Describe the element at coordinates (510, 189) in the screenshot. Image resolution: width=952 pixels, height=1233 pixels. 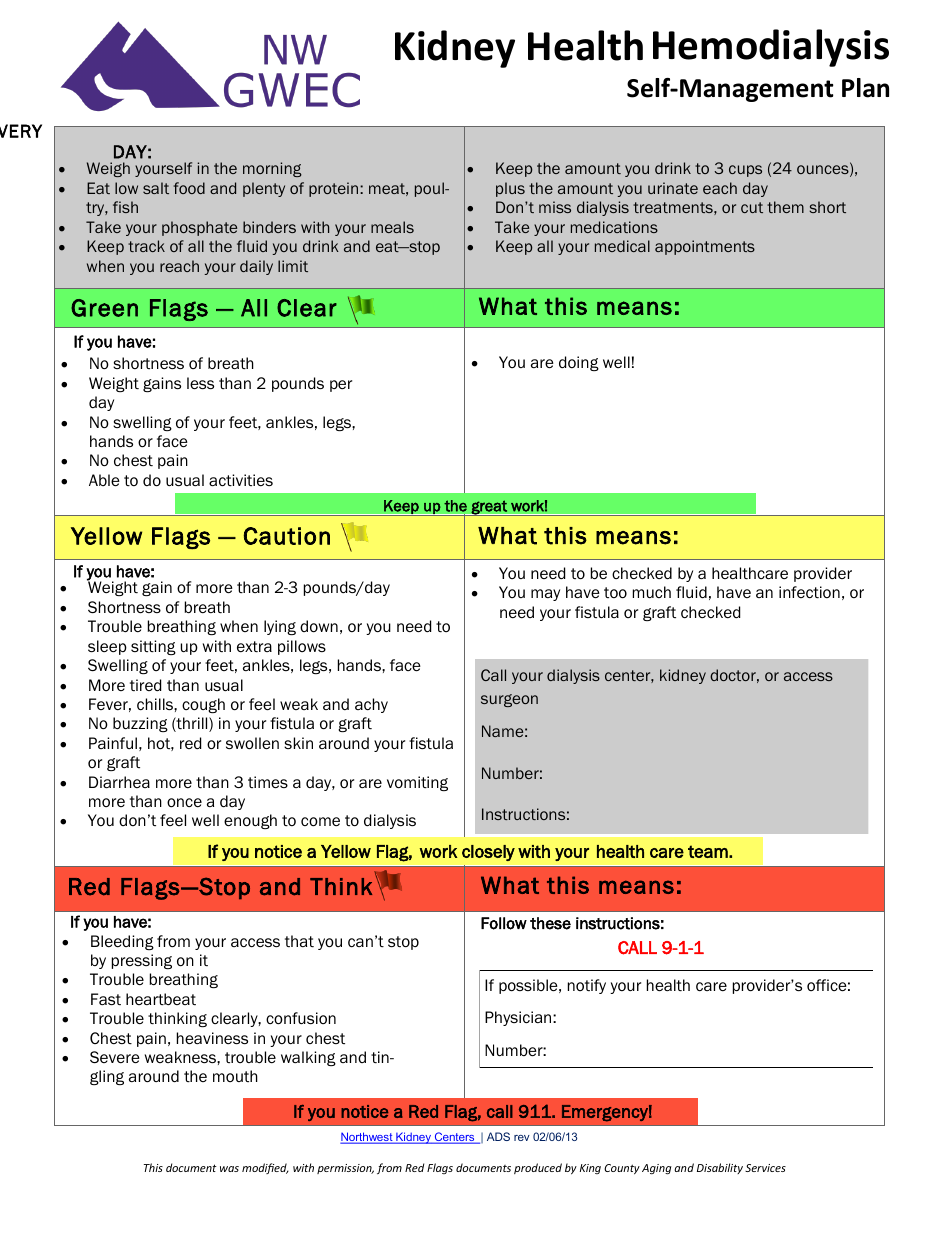
I see `plus` at that location.
